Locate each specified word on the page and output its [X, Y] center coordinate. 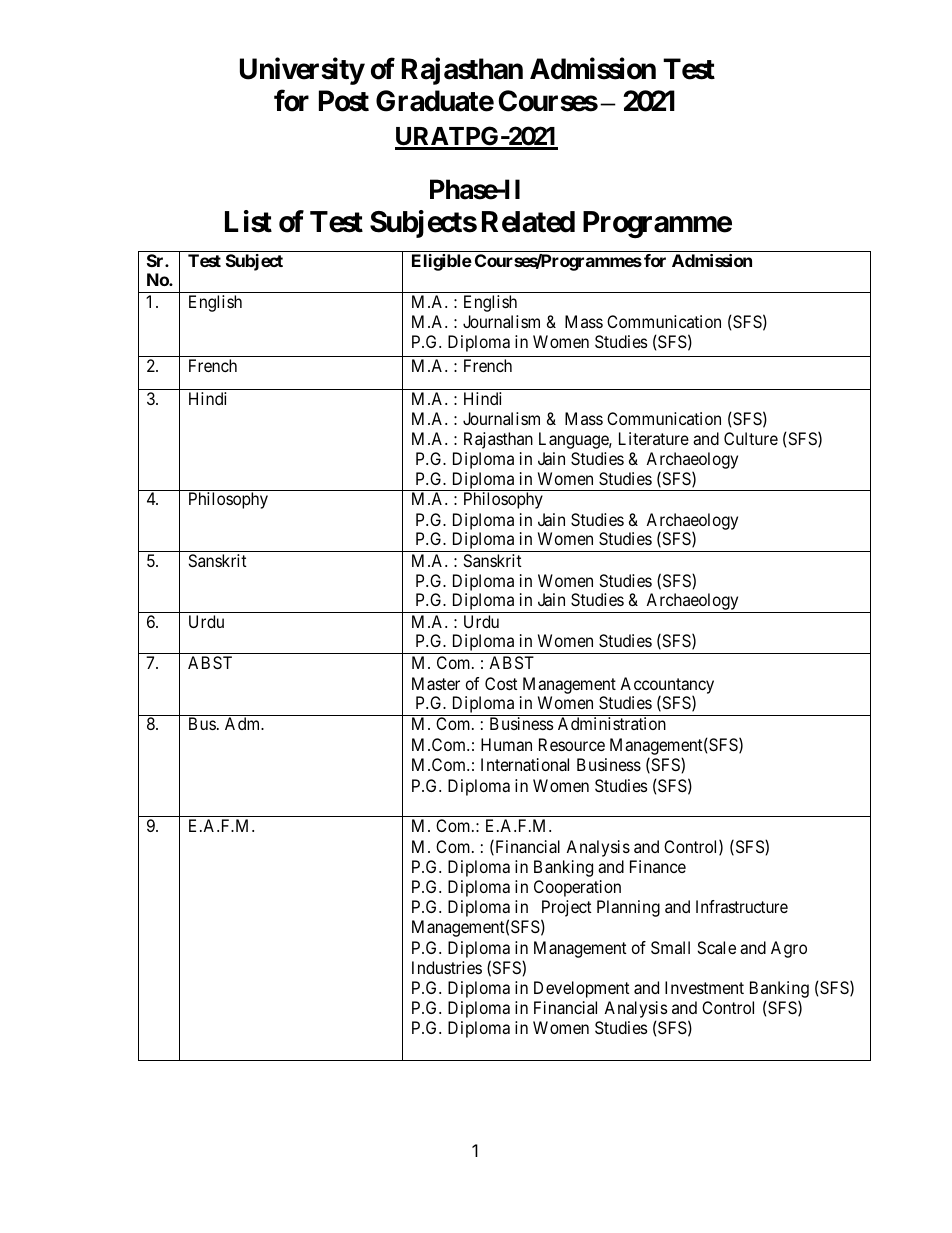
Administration [612, 723]
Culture [751, 438]
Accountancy [667, 686]
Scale [717, 947]
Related [528, 222]
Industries [447, 967]
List [248, 221]
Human [506, 744]
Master [436, 683]
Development [582, 989]
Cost [501, 683]
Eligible [442, 262]
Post [344, 101]
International [525, 764]
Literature [654, 438]
